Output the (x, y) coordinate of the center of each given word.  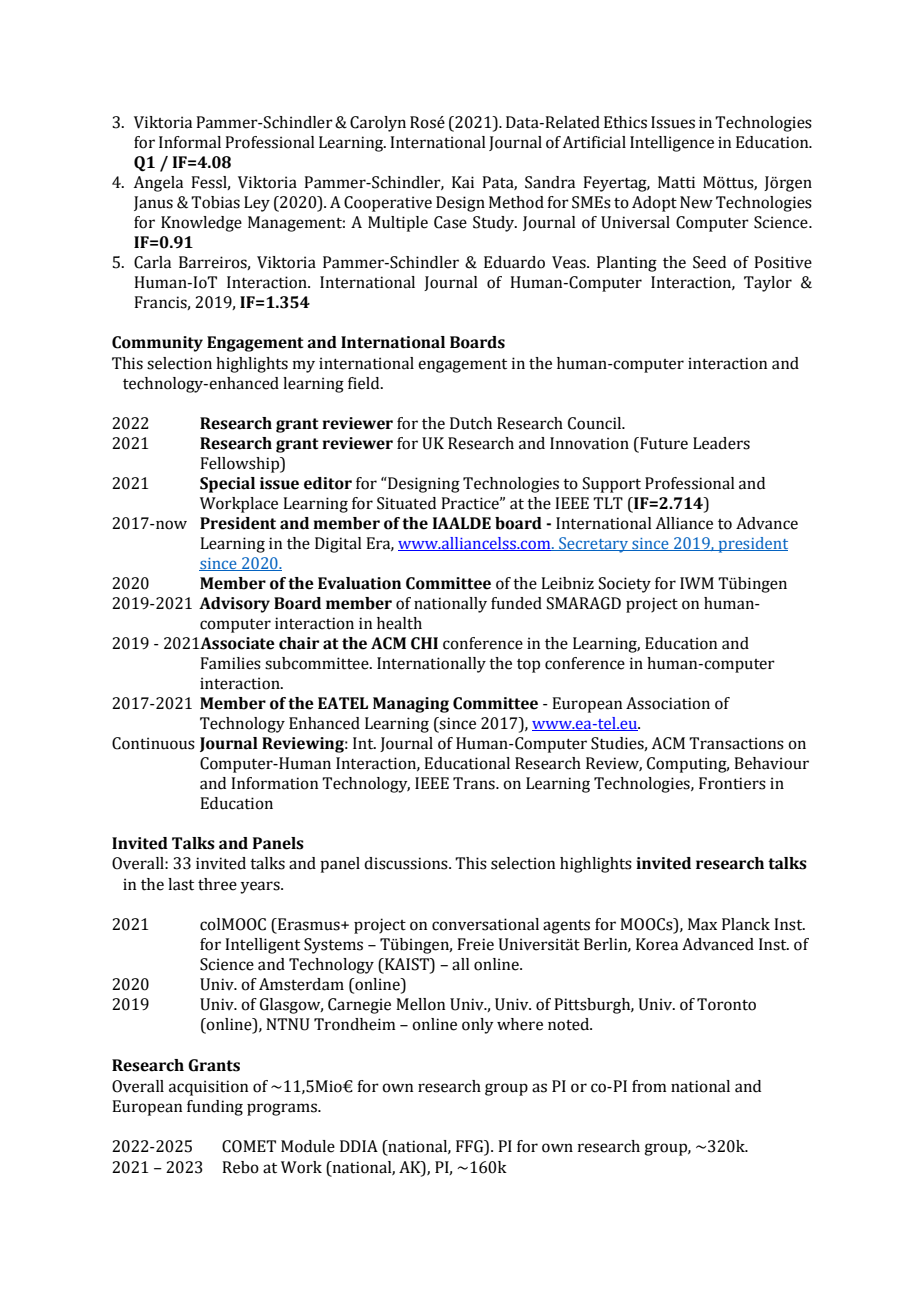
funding (215, 1108)
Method (516, 202)
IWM (697, 583)
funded (516, 603)
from (649, 1086)
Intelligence (672, 144)
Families (230, 663)
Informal (190, 142)
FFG (471, 1146)
